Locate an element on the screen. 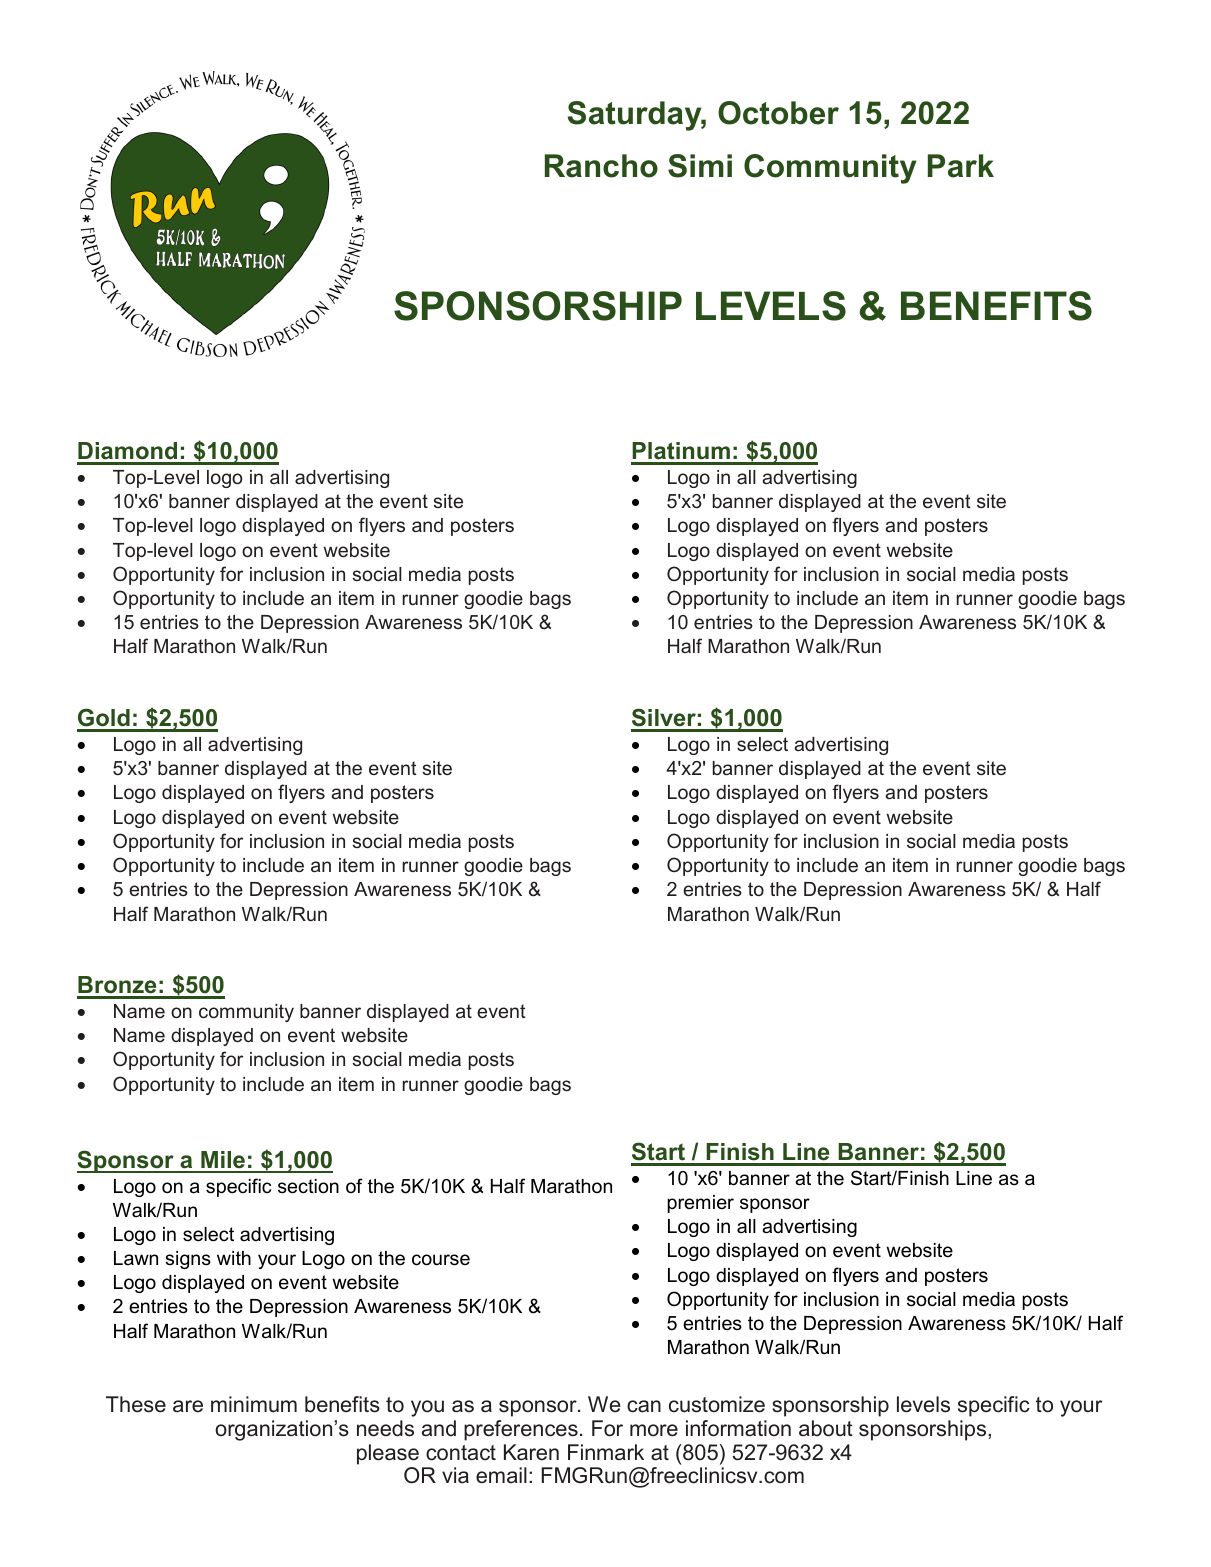 The height and width of the screenshot is (1567, 1211). Rancho is located at coordinates (601, 166).
